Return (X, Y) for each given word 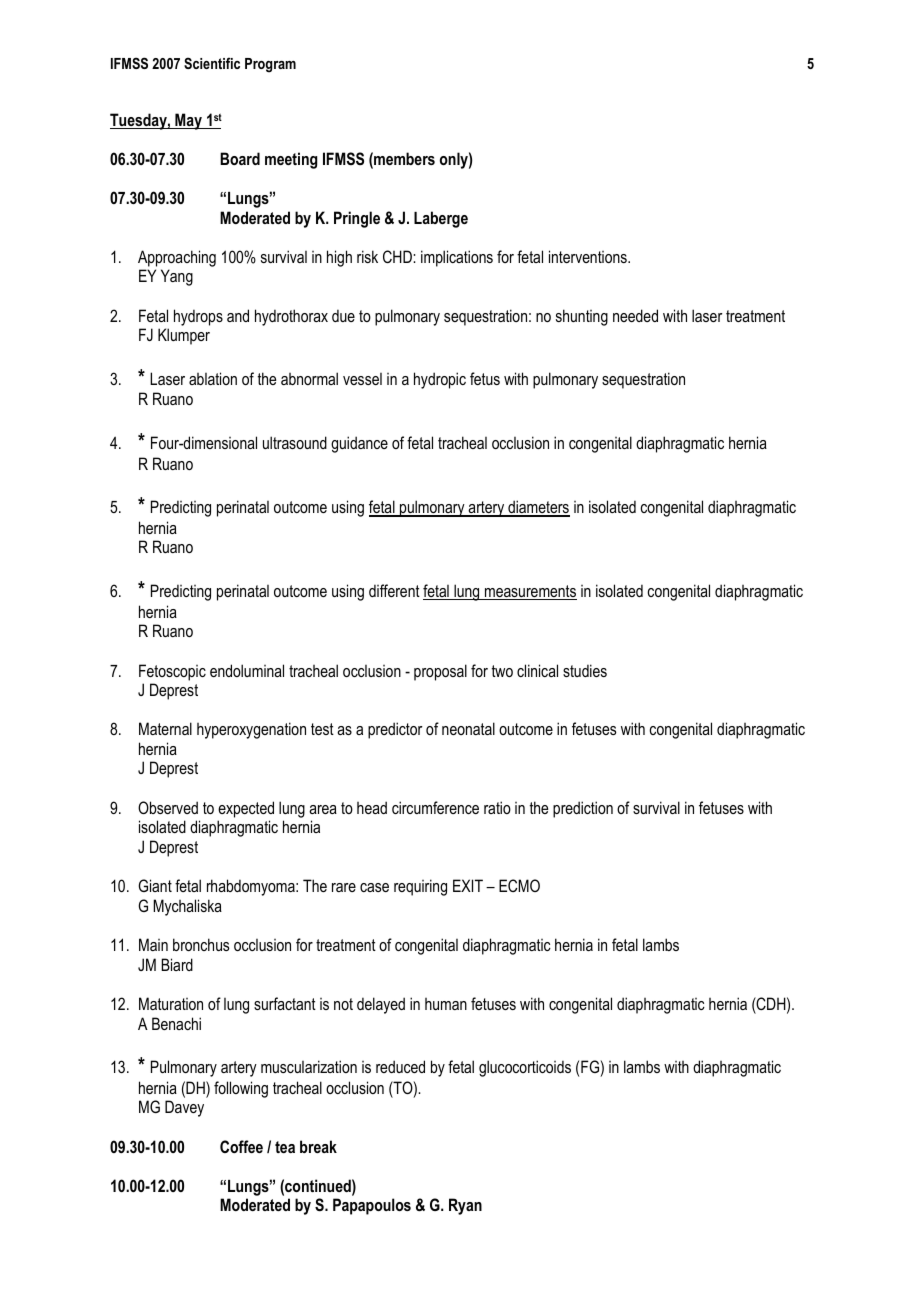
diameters (538, 508)
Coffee (241, 1146)
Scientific (212, 63)
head (372, 807)
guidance (359, 444)
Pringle (357, 219)
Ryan (465, 1206)
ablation (213, 378)
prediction (583, 809)
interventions (589, 256)
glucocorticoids (525, 1068)
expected (246, 809)
